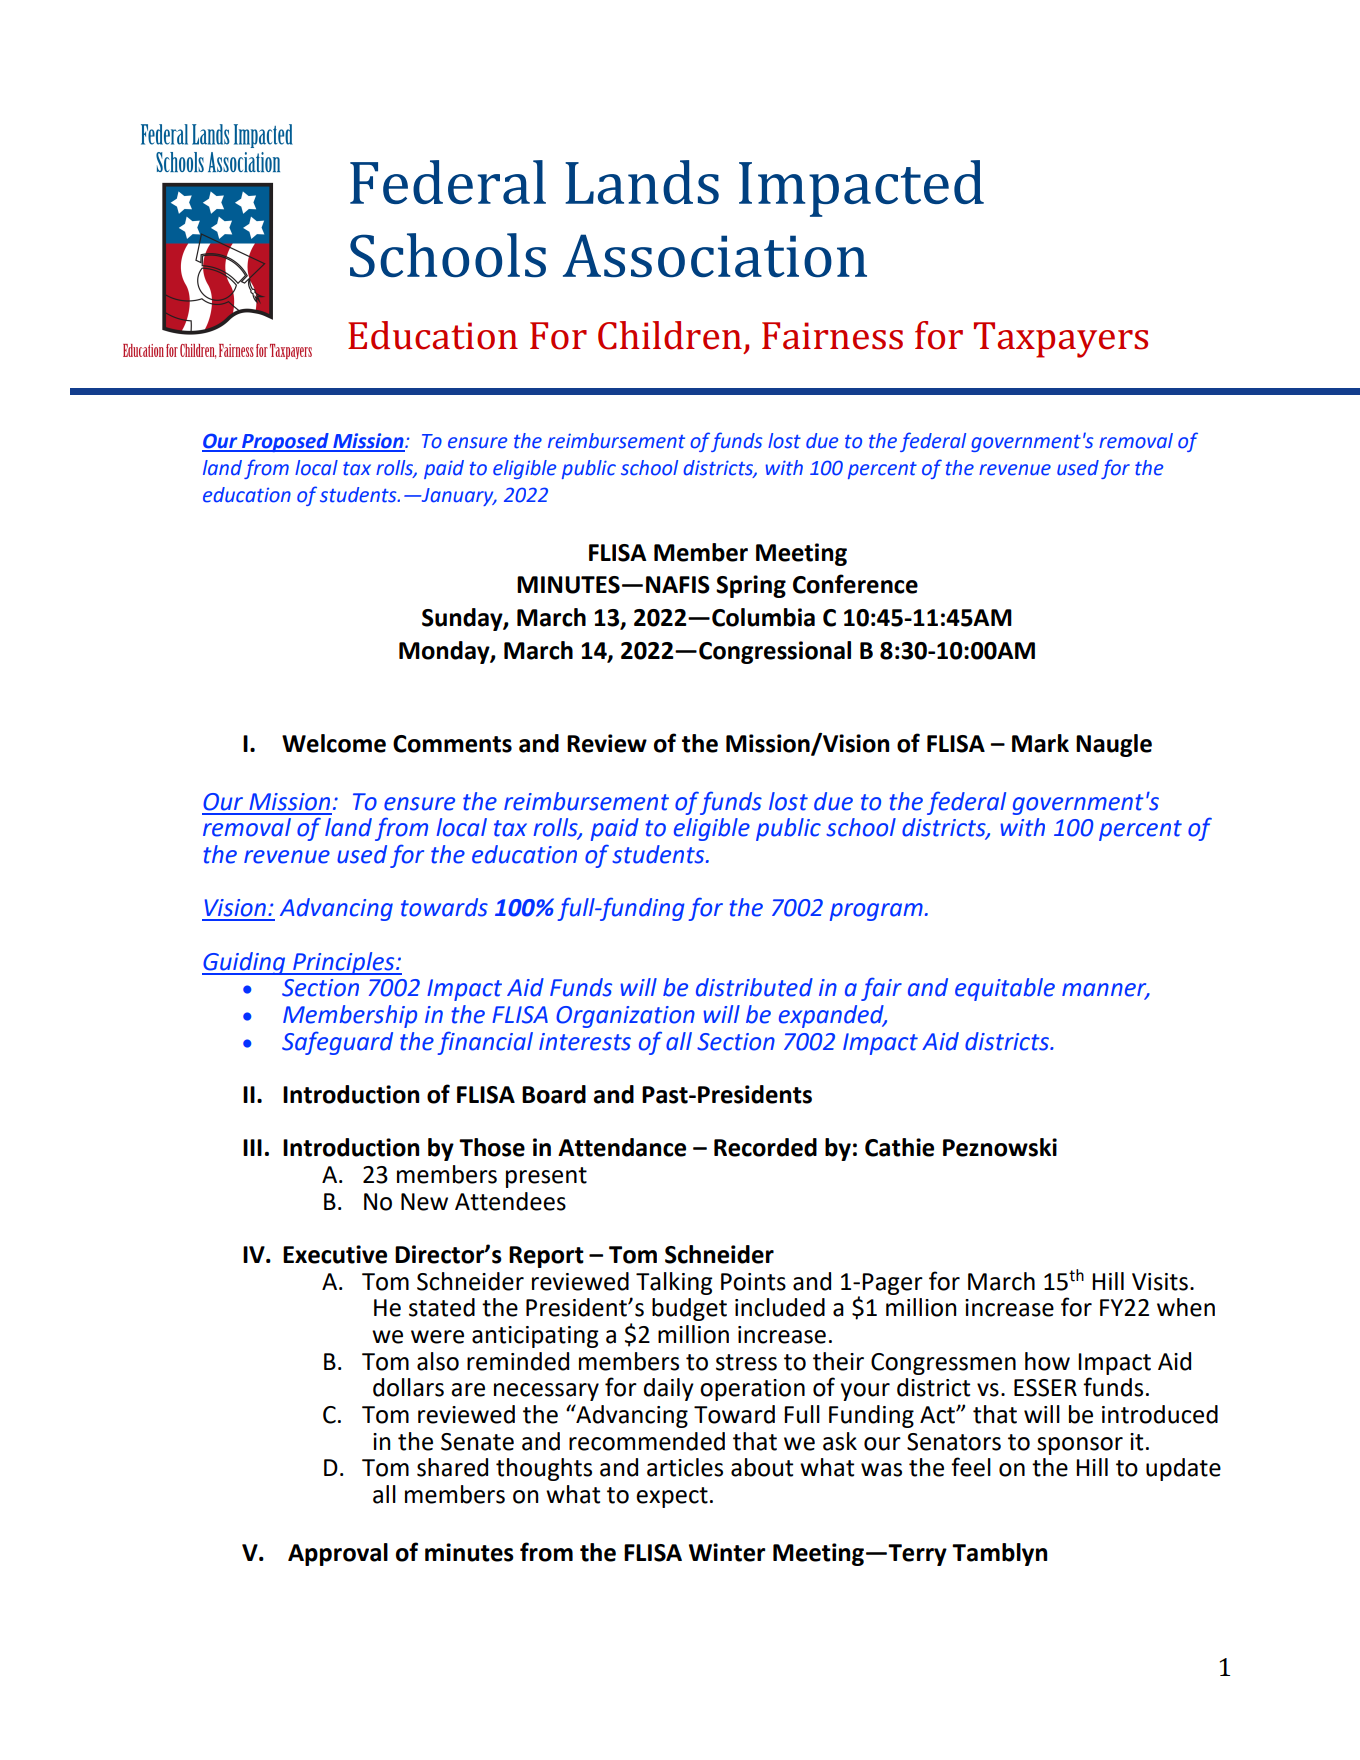 This page has height=1760, width=1360. Describe the element at coordinates (751, 586) in the page. I see `Spring` at that location.
